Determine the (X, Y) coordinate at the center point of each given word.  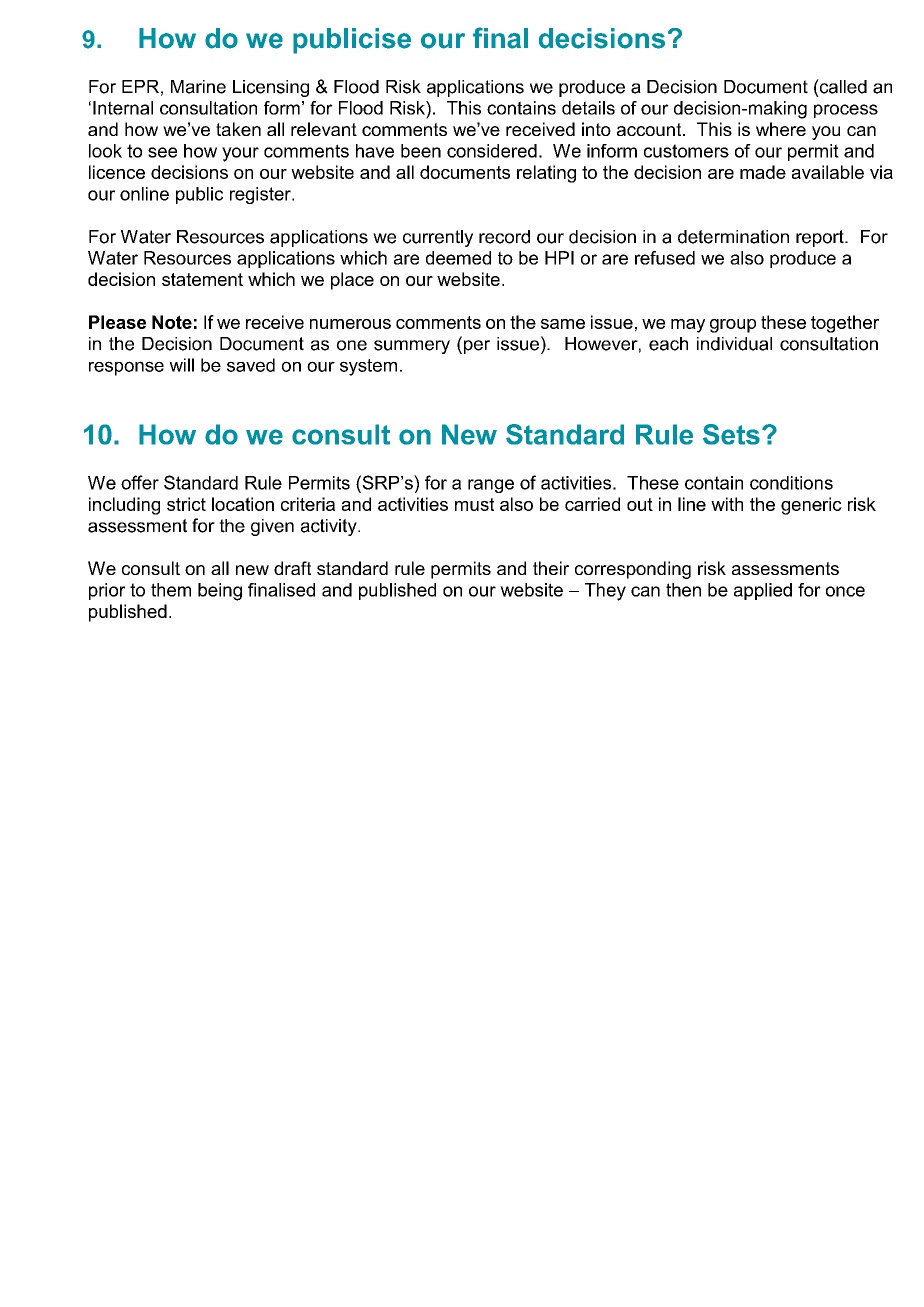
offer (140, 482)
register (261, 195)
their (551, 568)
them (171, 590)
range (491, 486)
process (846, 111)
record (504, 237)
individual (734, 344)
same (563, 324)
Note (172, 322)
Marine (198, 87)
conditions (791, 483)
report (821, 238)
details (588, 108)
